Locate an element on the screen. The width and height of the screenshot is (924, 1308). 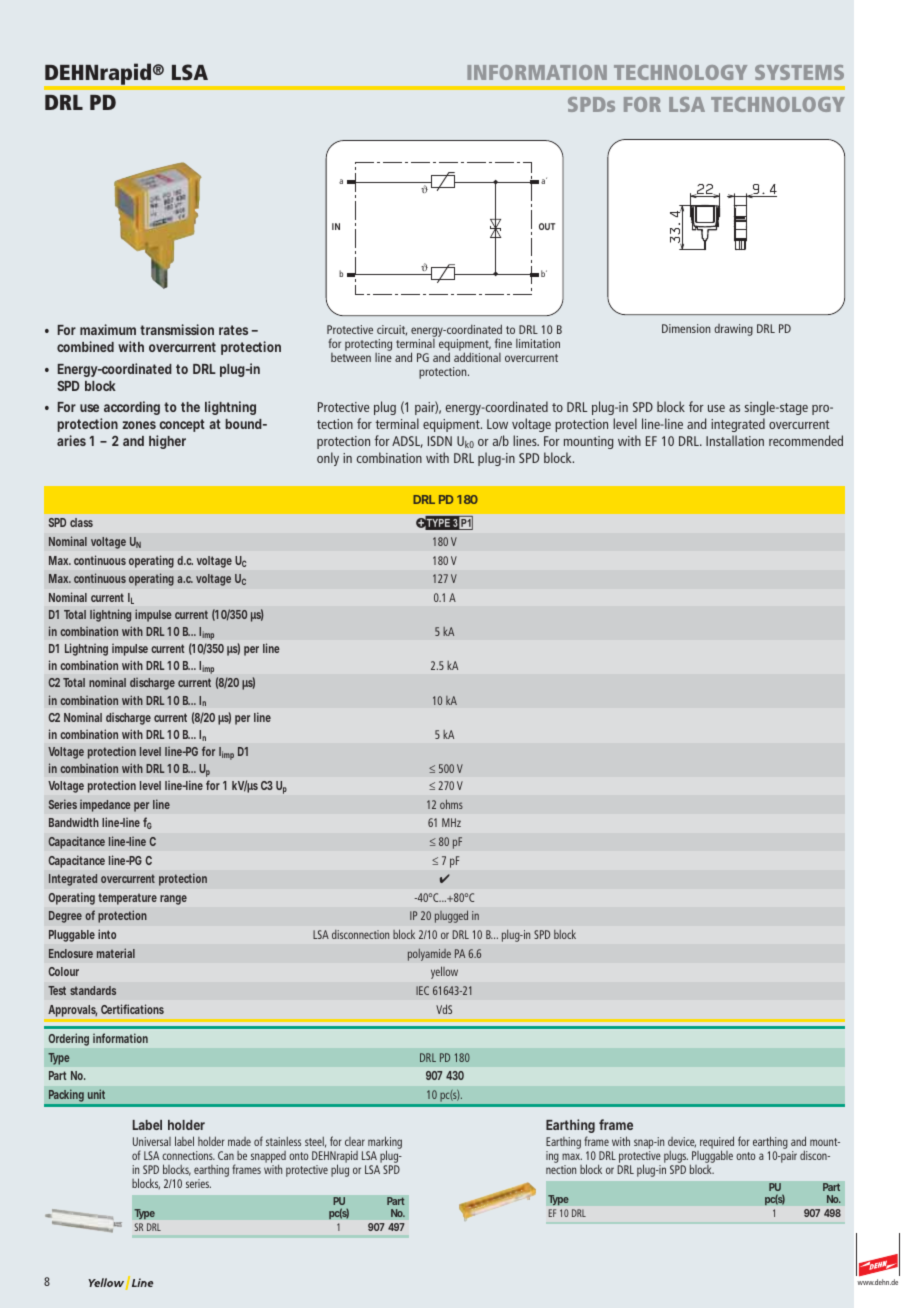
maximum is located at coordinates (108, 329).
